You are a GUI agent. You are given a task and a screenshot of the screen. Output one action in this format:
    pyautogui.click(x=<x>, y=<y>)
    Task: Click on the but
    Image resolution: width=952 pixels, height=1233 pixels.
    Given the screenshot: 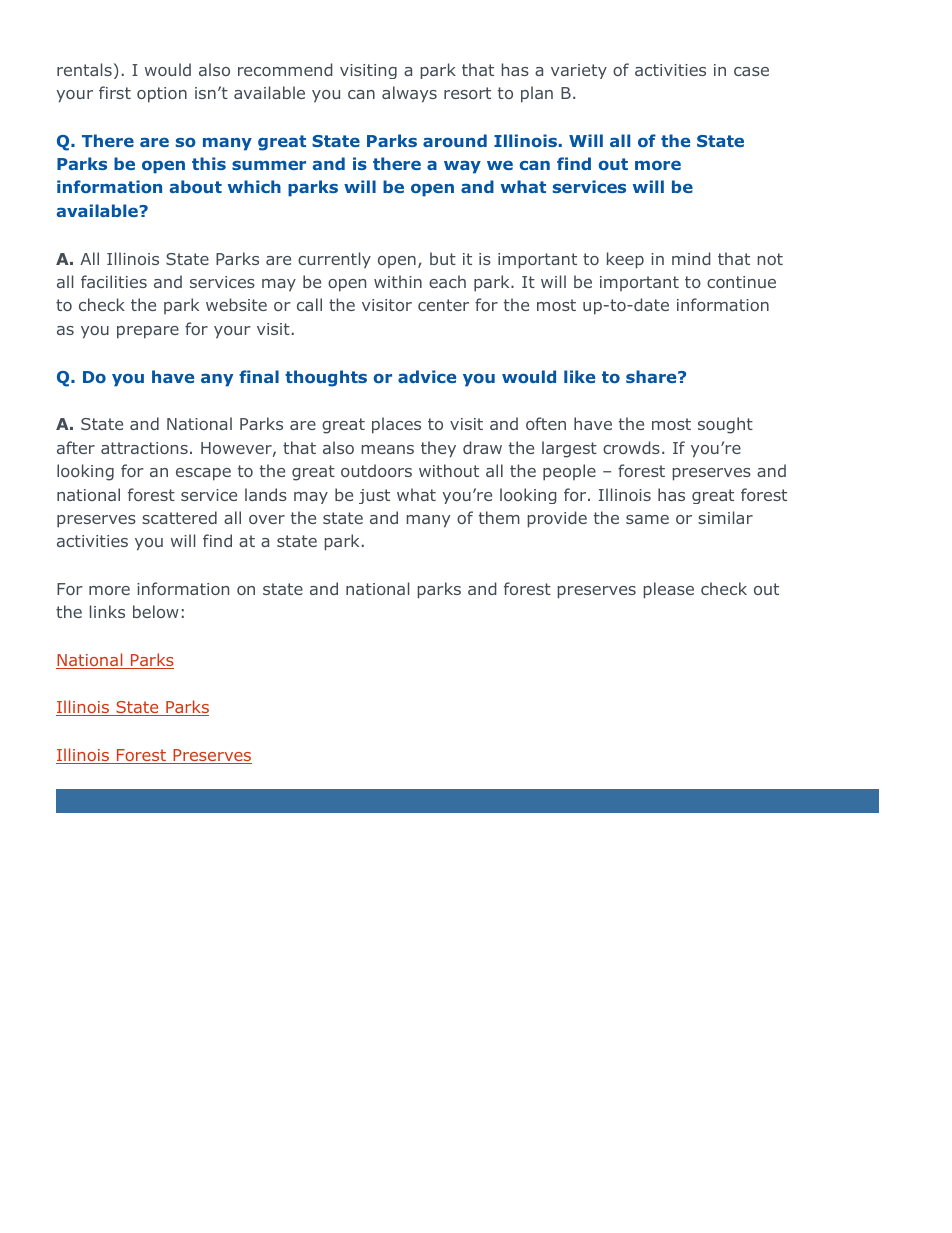 What is the action you would take?
    pyautogui.click(x=443, y=258)
